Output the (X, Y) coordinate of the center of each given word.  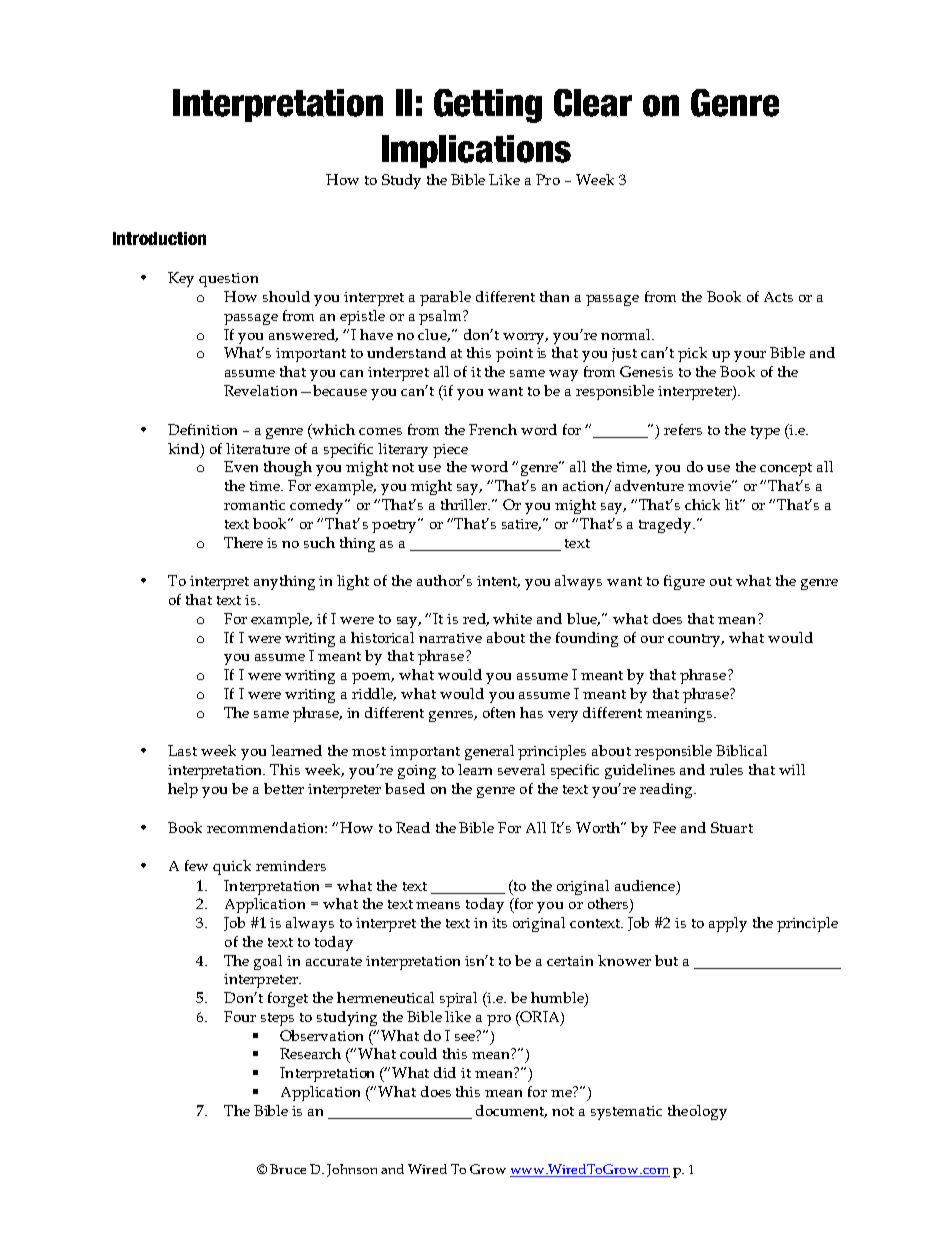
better (284, 788)
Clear (593, 103)
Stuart (732, 827)
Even (241, 466)
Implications (476, 151)
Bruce (288, 1169)
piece (450, 451)
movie (710, 486)
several (521, 769)
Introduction (159, 238)
